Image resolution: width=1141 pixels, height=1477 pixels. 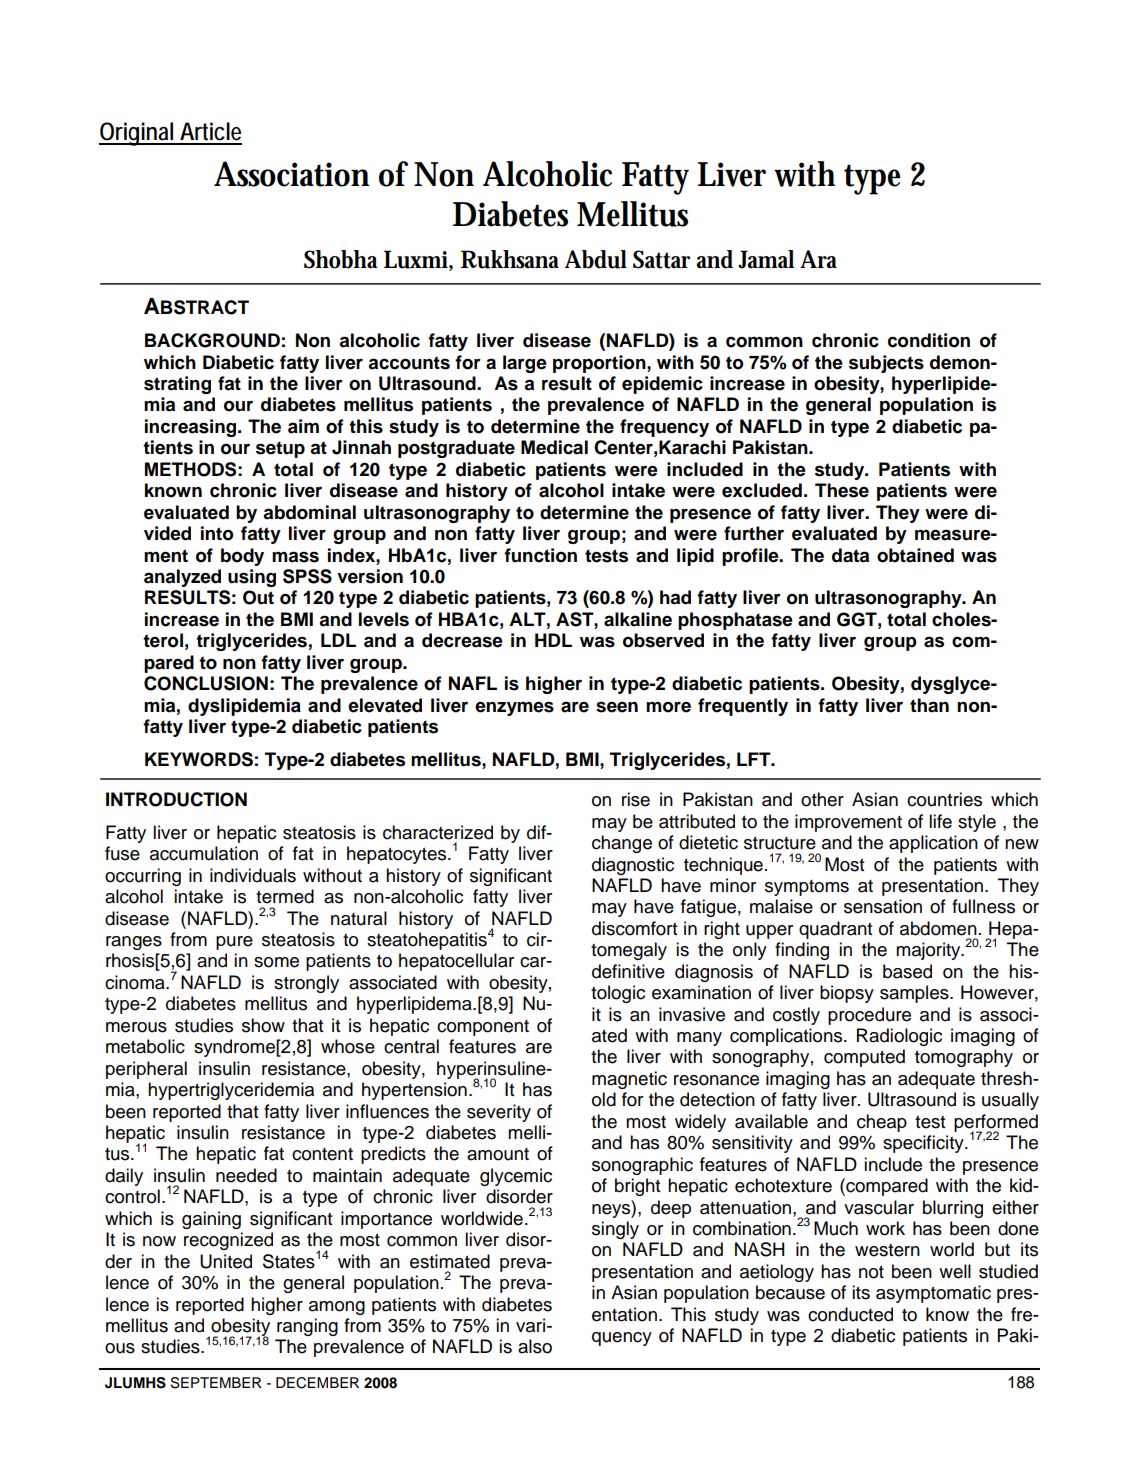 What do you see at coordinates (596, 259) in the screenshot?
I see `Abdul` at bounding box center [596, 259].
